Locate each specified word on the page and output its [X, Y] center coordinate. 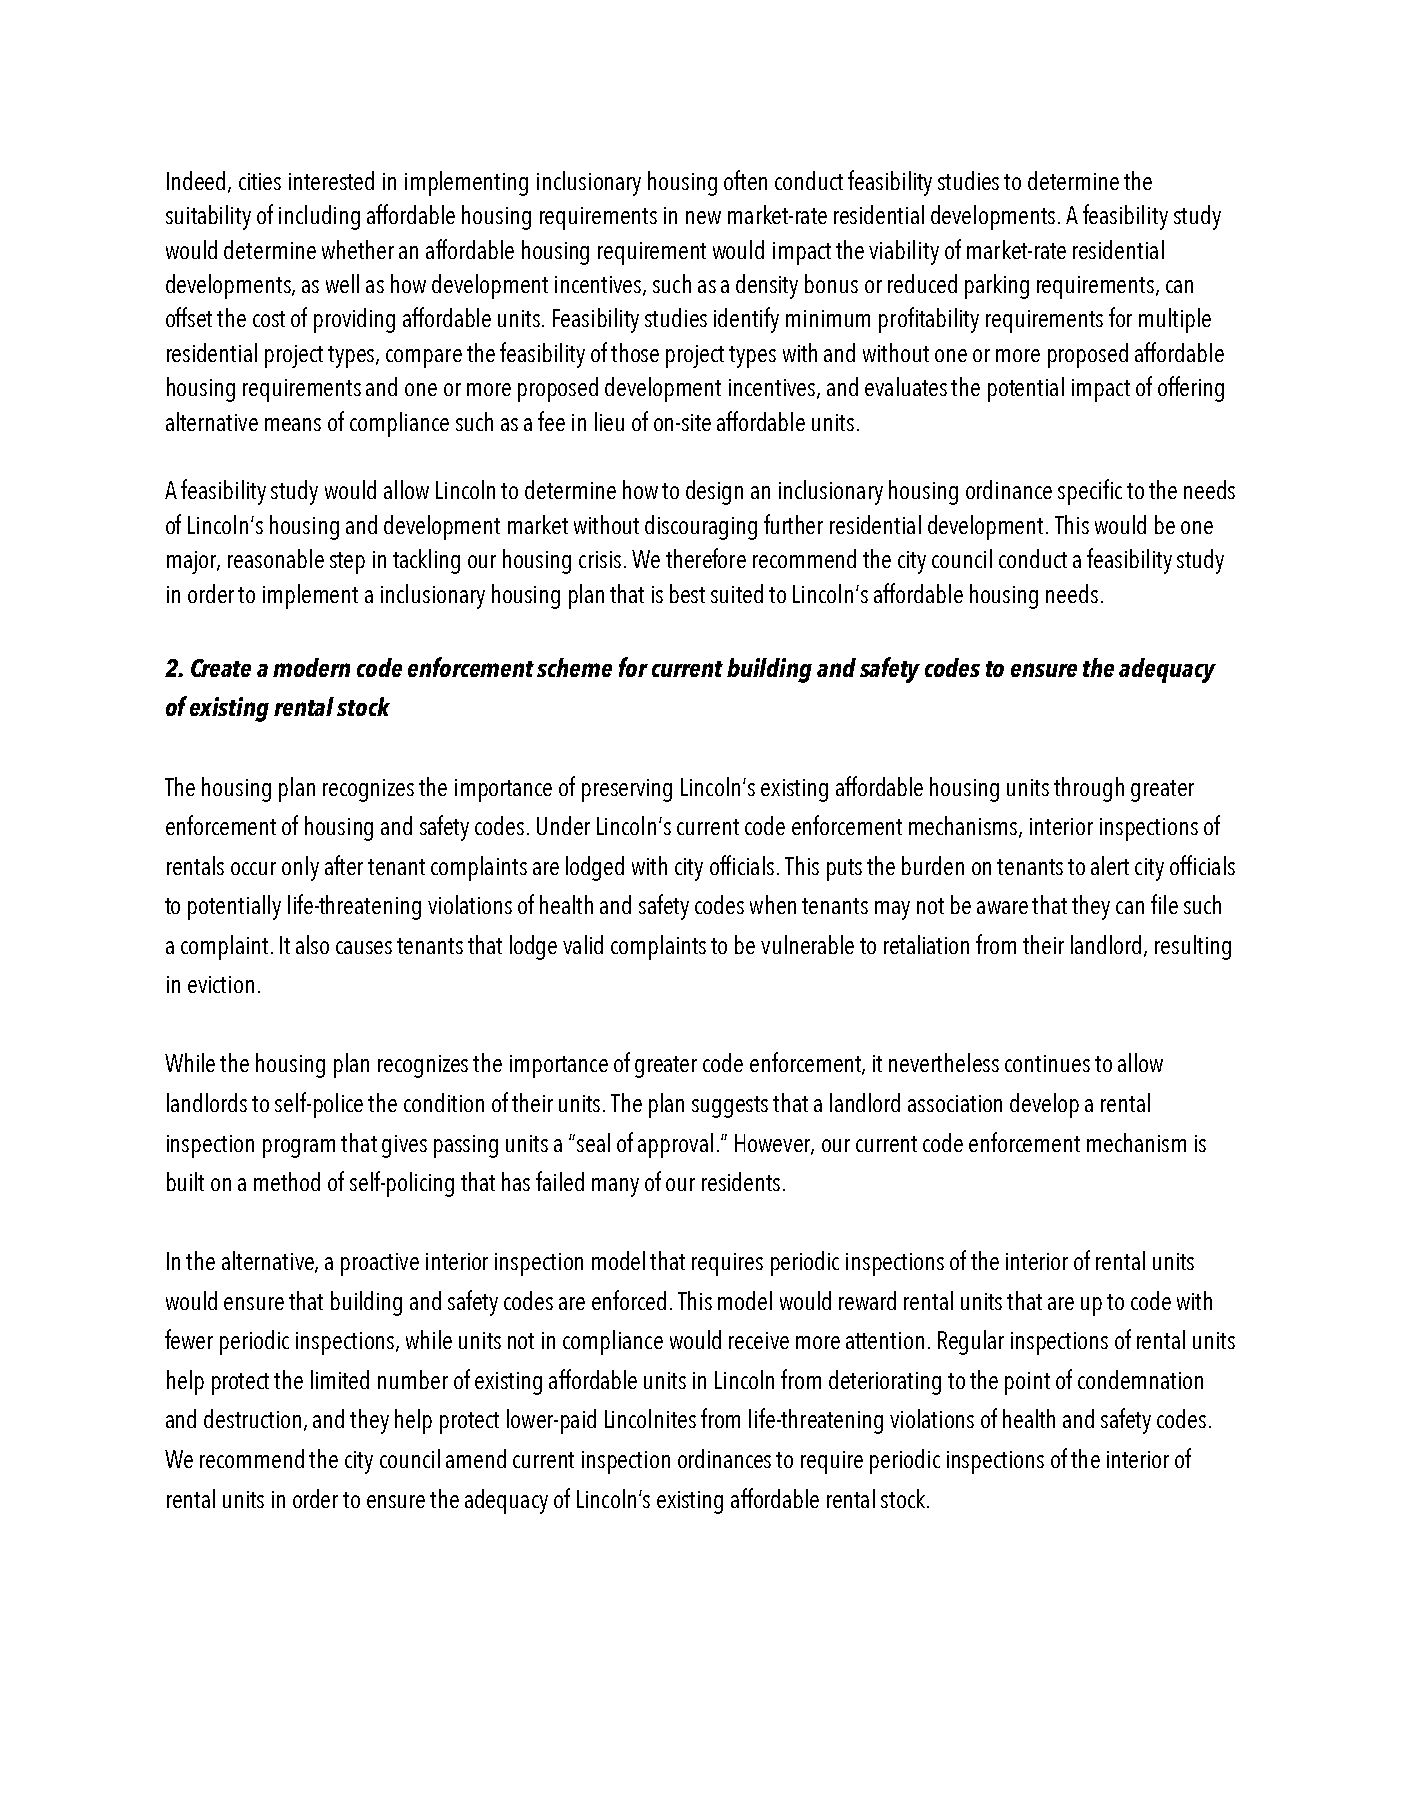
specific [1090, 492]
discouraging [701, 527]
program [299, 1148]
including [319, 217]
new [703, 217]
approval [675, 1145]
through [1089, 789]
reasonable [276, 558]
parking [997, 286]
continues [1047, 1063]
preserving [627, 790]
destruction [252, 1418]
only [300, 868]
